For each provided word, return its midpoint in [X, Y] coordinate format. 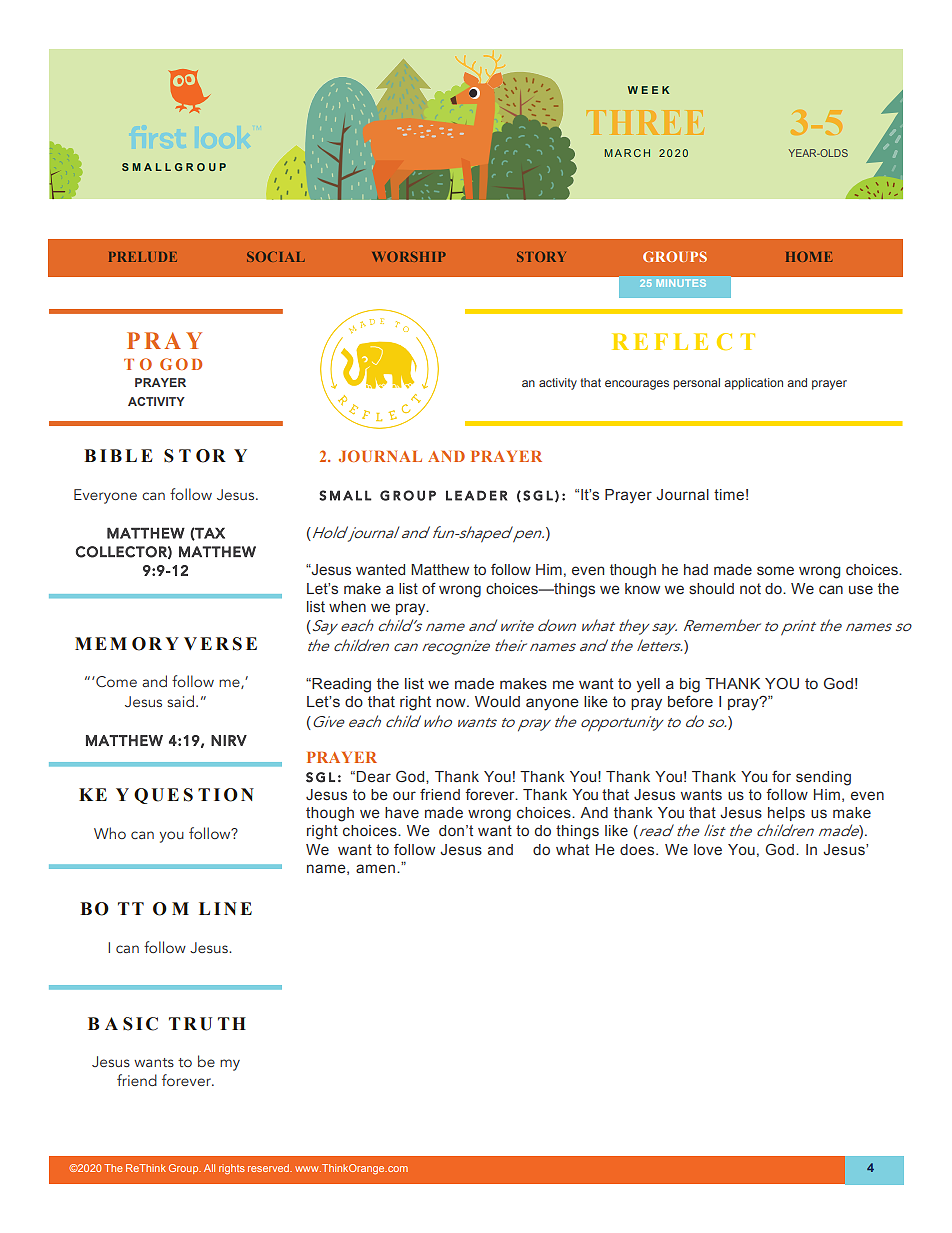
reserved [270, 1168]
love [708, 849]
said [180, 701]
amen [375, 868]
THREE [645, 122]
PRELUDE [143, 257]
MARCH [627, 153]
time [729, 494]
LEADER [476, 495]
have [402, 812]
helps [786, 814]
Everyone [105, 496]
